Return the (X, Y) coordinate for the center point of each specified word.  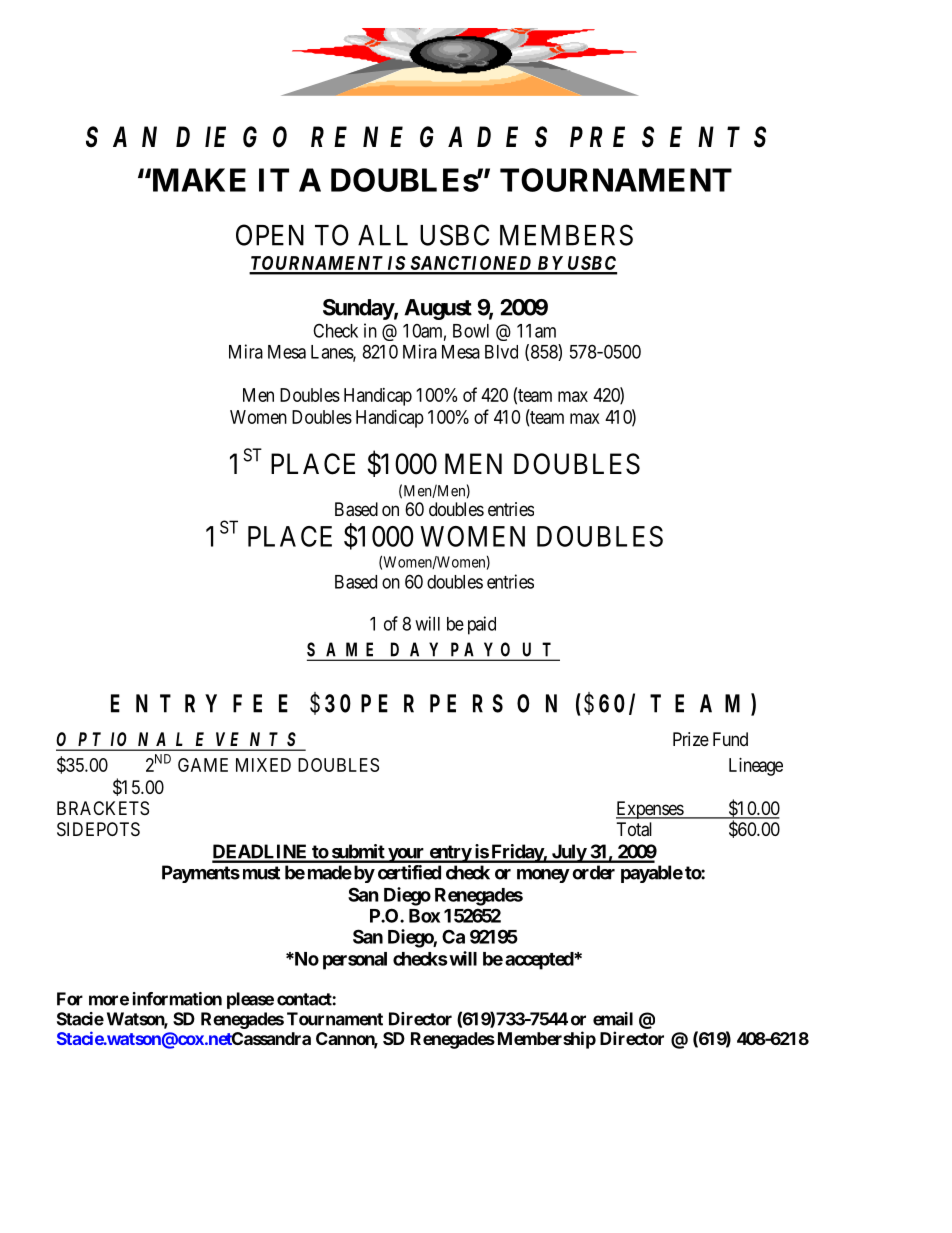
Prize (691, 739)
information (177, 999)
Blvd (501, 352)
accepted (540, 961)
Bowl (471, 331)
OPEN (270, 235)
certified (409, 872)
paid (482, 625)
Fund (730, 739)
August (438, 309)
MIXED (263, 765)
